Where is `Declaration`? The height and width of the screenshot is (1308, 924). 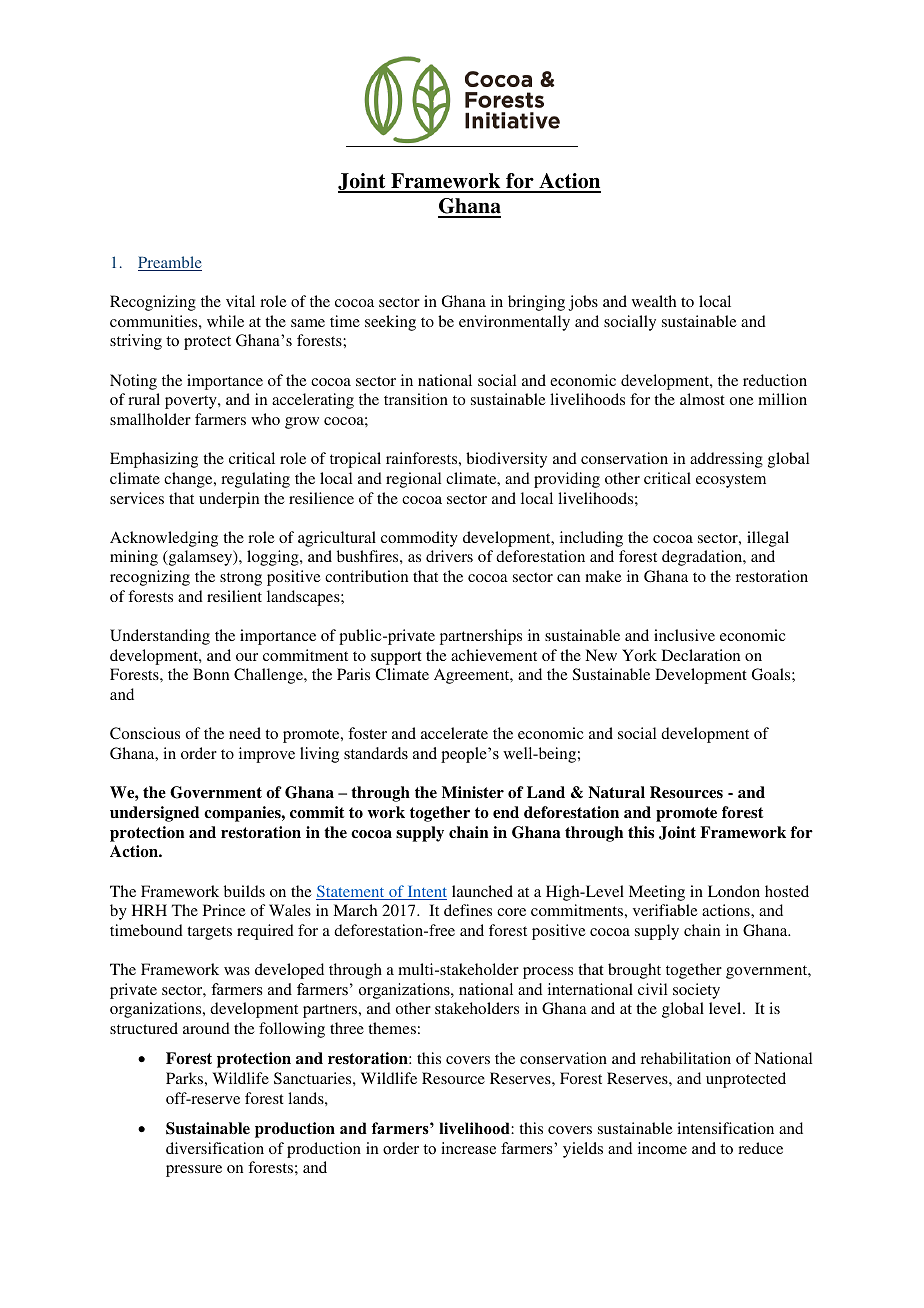
Declaration is located at coordinates (701, 655).
